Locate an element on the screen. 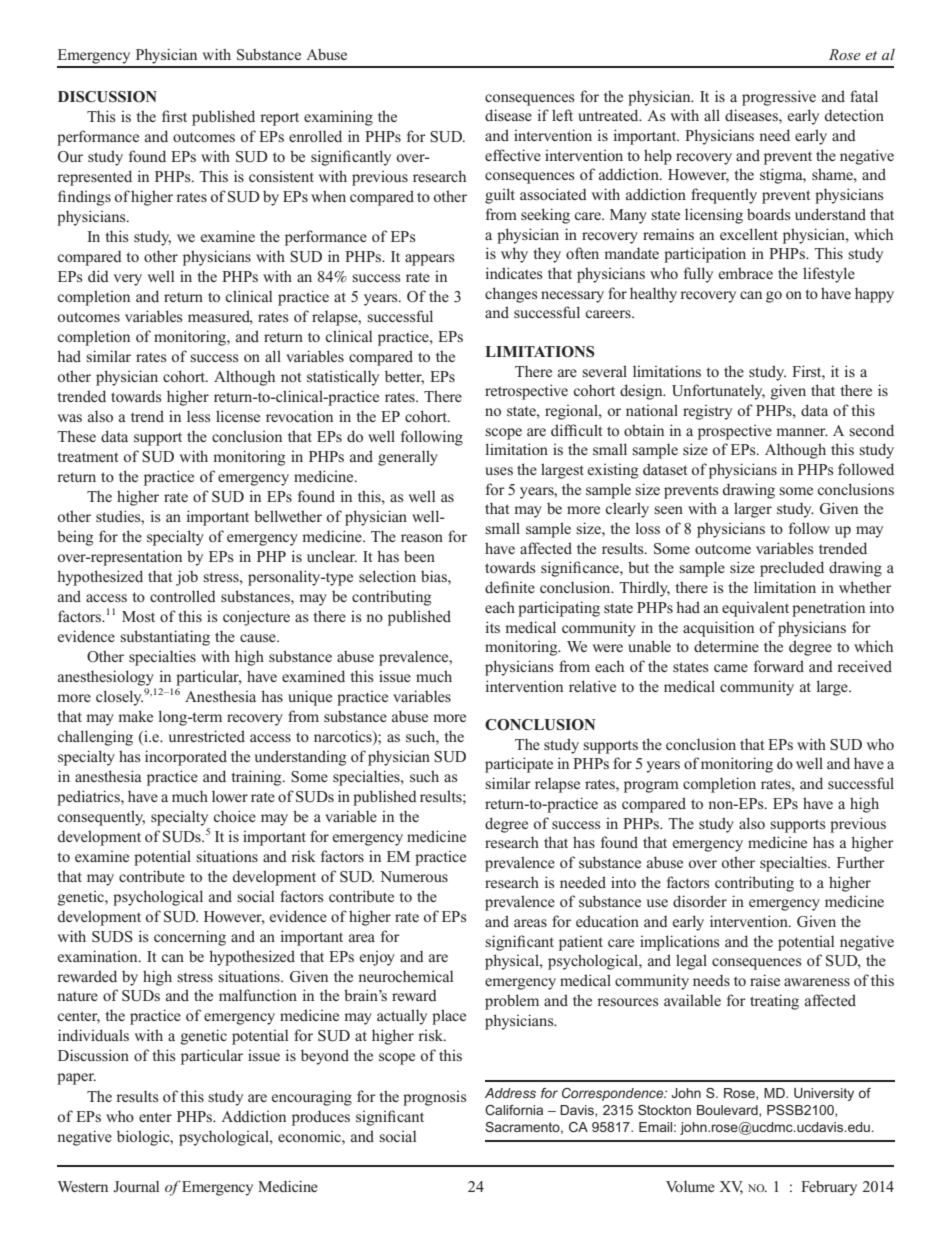  Journal is located at coordinates (136, 1186).
